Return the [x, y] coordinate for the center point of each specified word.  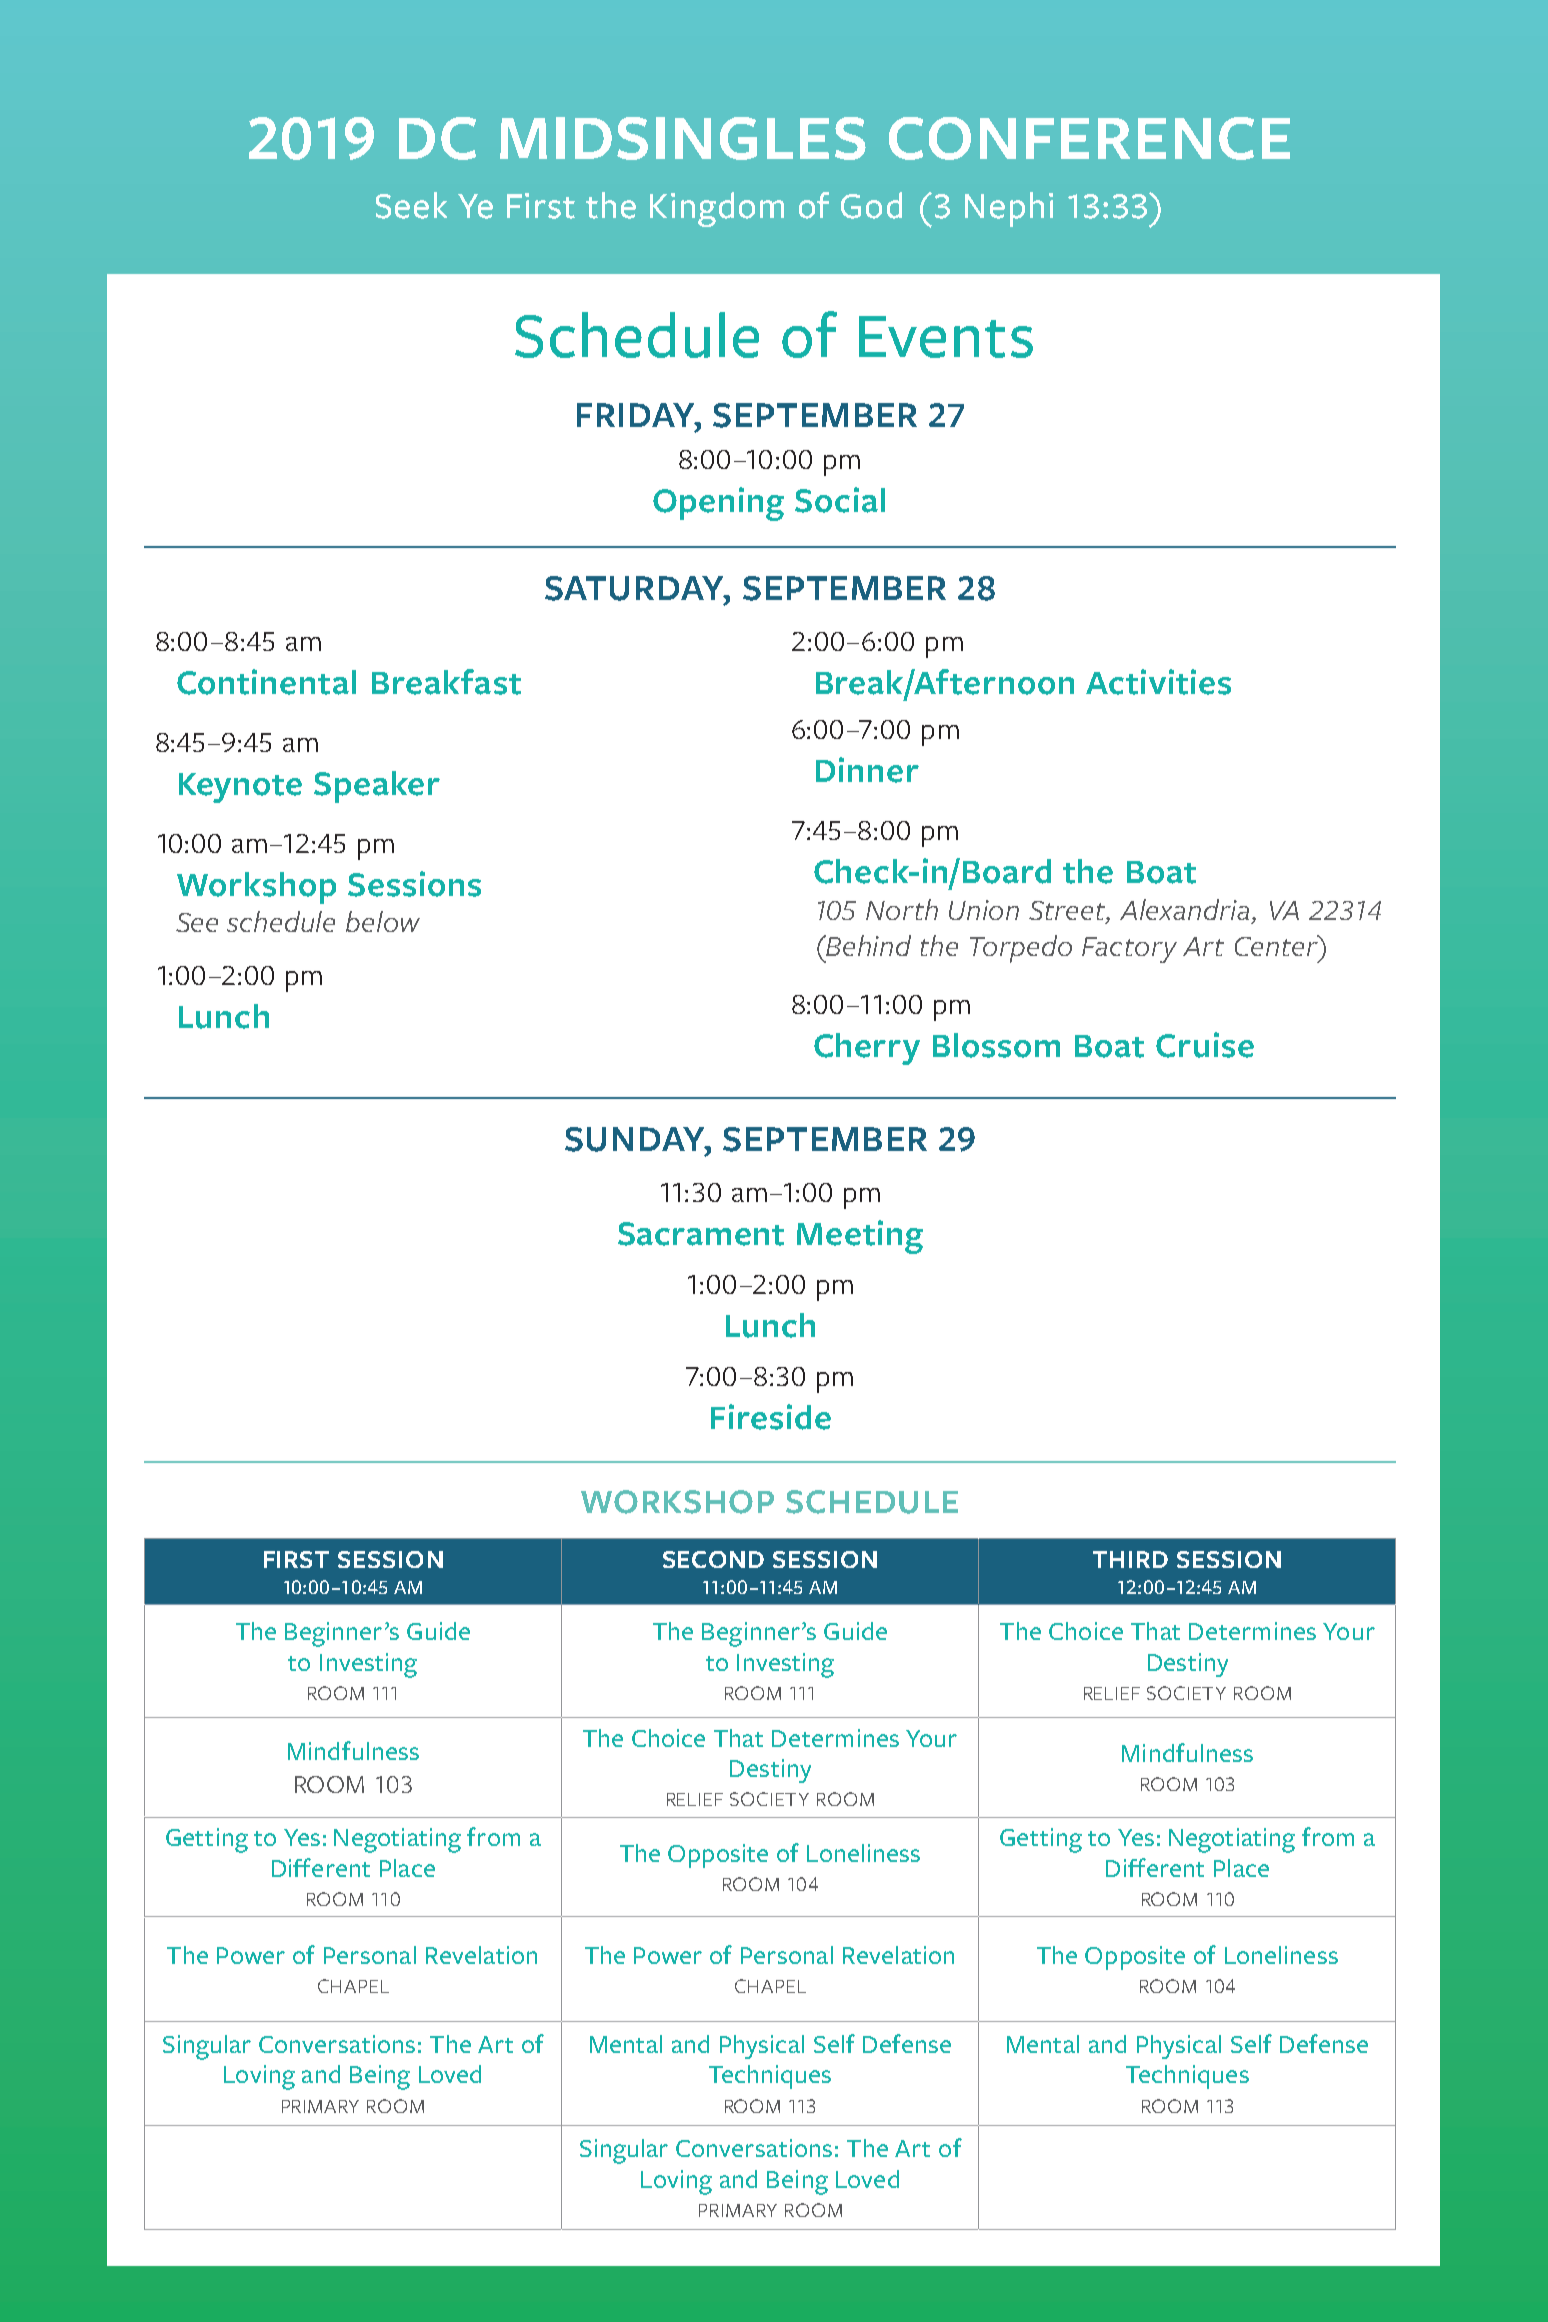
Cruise [1205, 1045]
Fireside [771, 1417]
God [871, 205]
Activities [1158, 682]
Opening [718, 504]
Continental [266, 682]
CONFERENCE [1089, 138]
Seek [411, 205]
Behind [868, 945]
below [383, 921]
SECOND [713, 1559]
